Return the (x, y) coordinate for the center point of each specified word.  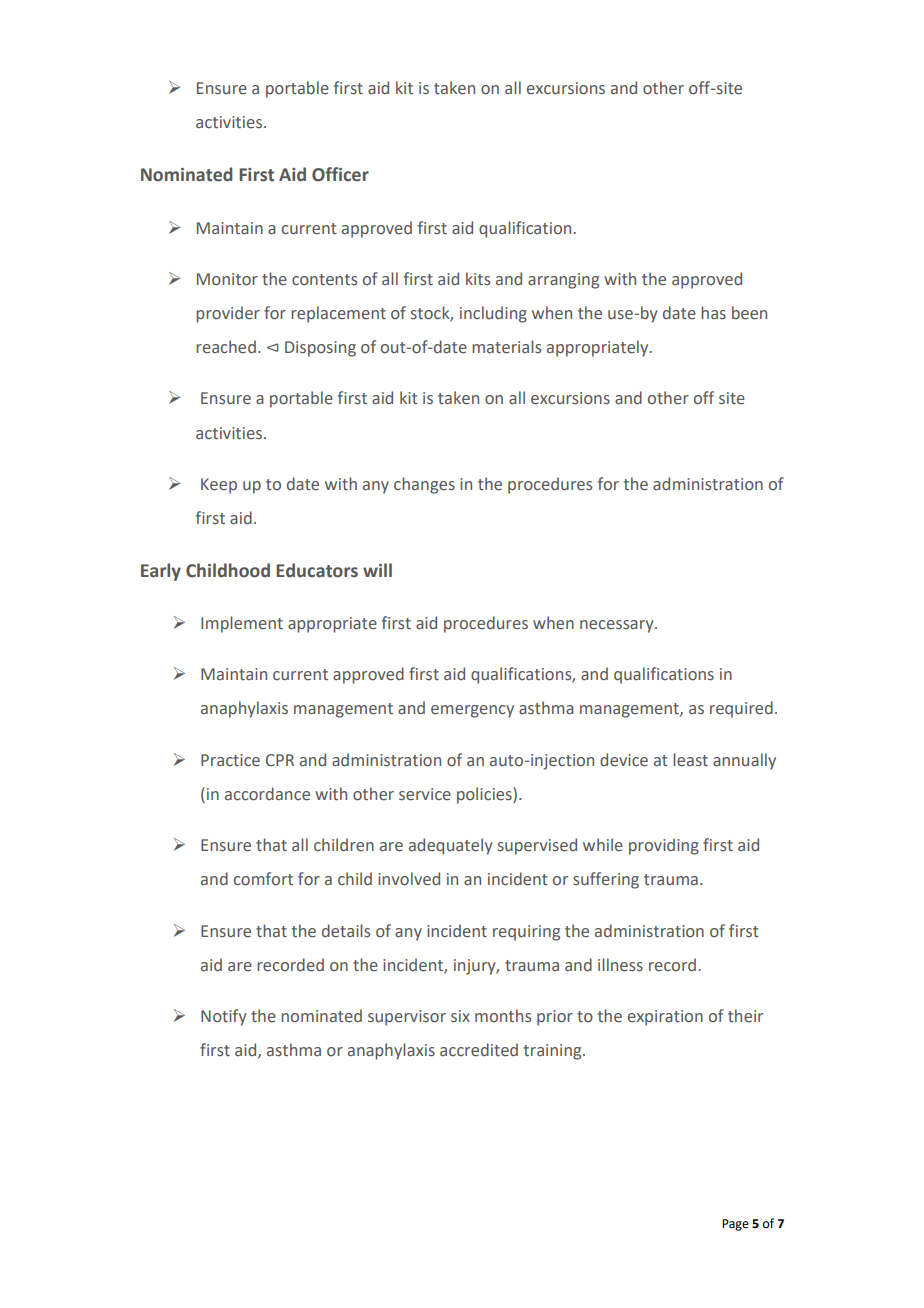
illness (620, 965)
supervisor (407, 1018)
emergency (472, 711)
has (713, 313)
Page (735, 1225)
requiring (526, 933)
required (741, 709)
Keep (219, 486)
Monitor (227, 279)
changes (424, 485)
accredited (479, 1050)
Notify (224, 1017)
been (749, 313)
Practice (230, 760)
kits (478, 279)
